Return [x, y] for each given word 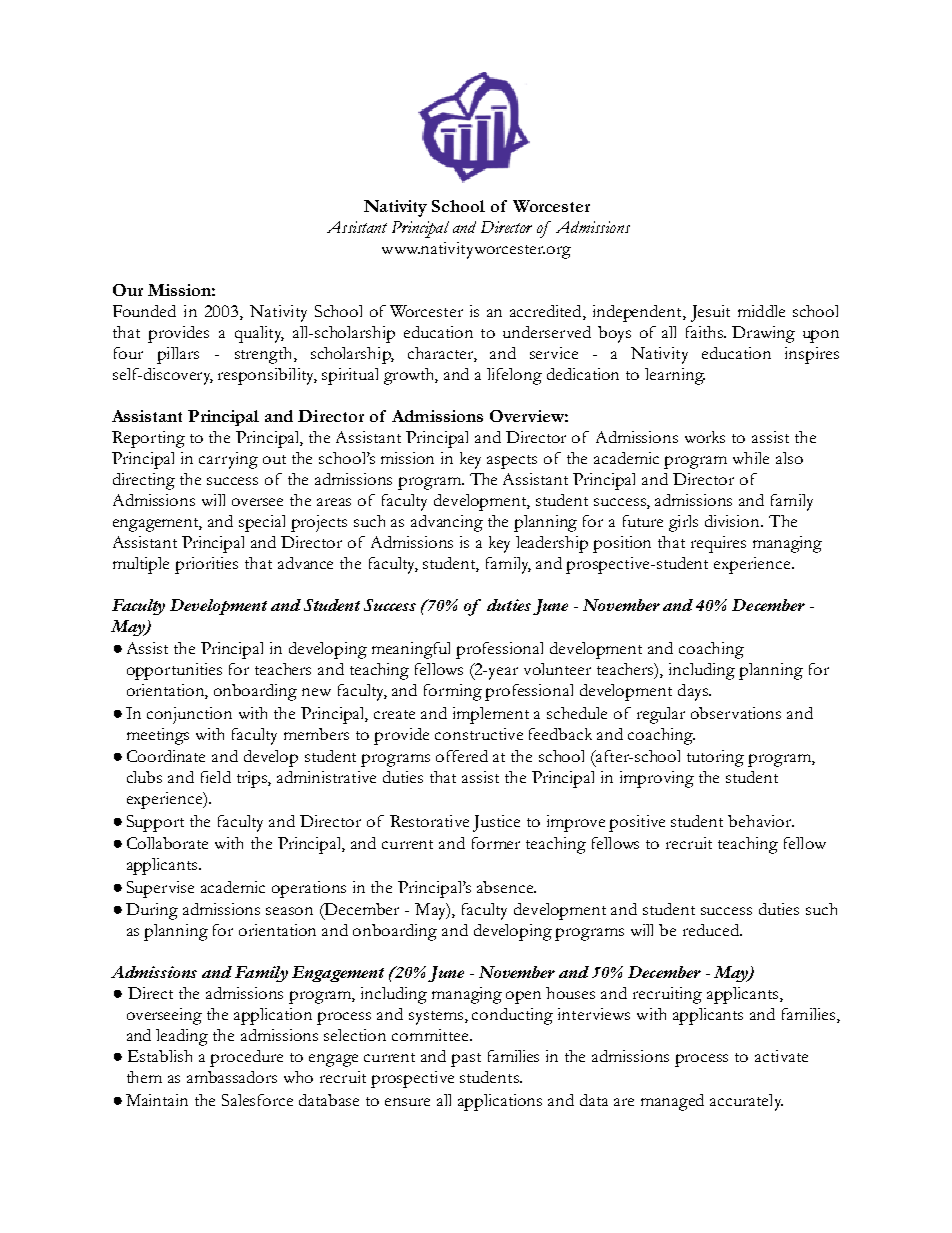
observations [736, 713]
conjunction [189, 715]
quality [259, 334]
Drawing [763, 334]
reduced [712, 930]
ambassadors [232, 1077]
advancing [447, 523]
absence [506, 887]
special [262, 523]
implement [491, 715]
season [289, 911]
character [441, 353]
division [734, 521]
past [466, 1060]
